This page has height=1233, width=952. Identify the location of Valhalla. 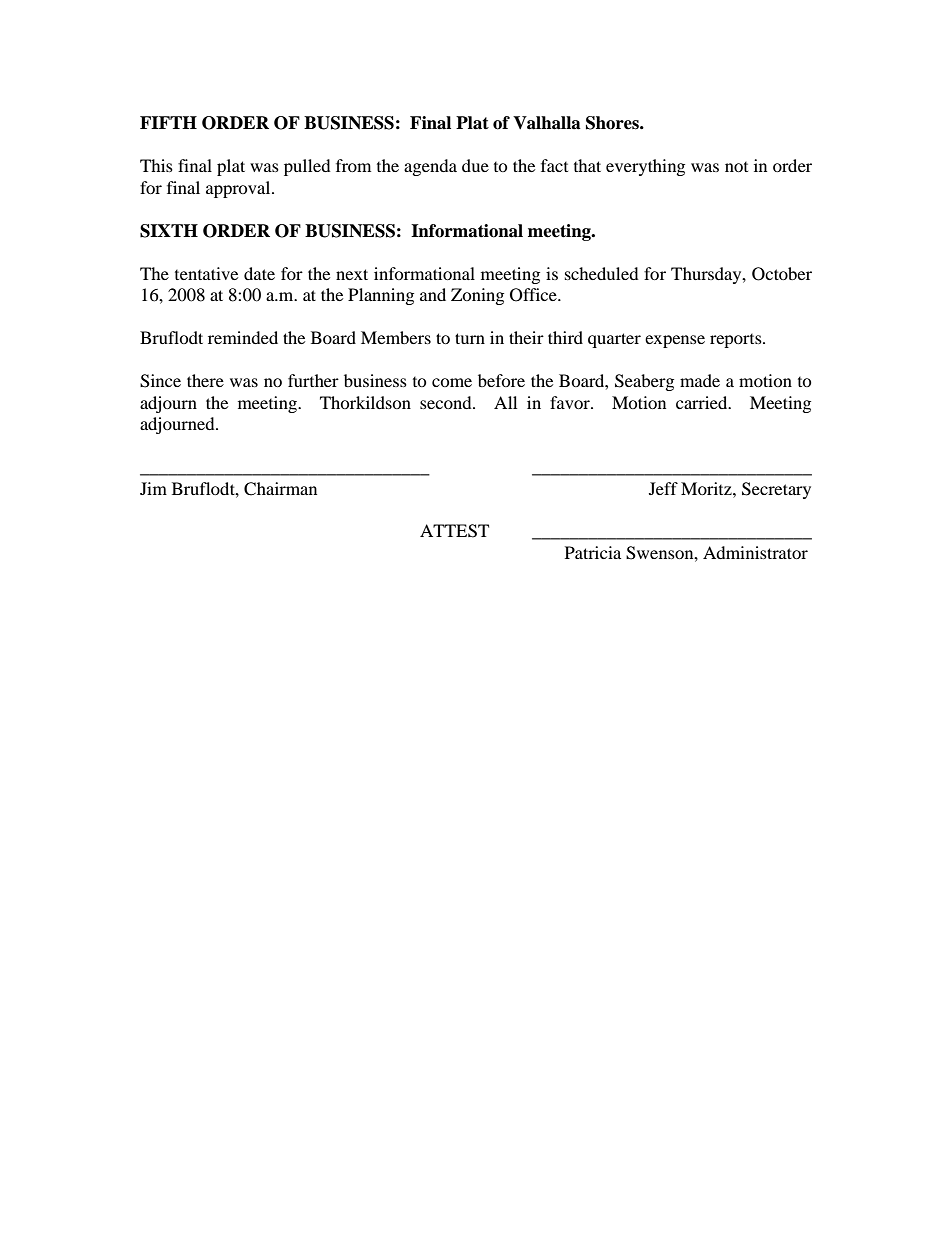
(547, 123).
